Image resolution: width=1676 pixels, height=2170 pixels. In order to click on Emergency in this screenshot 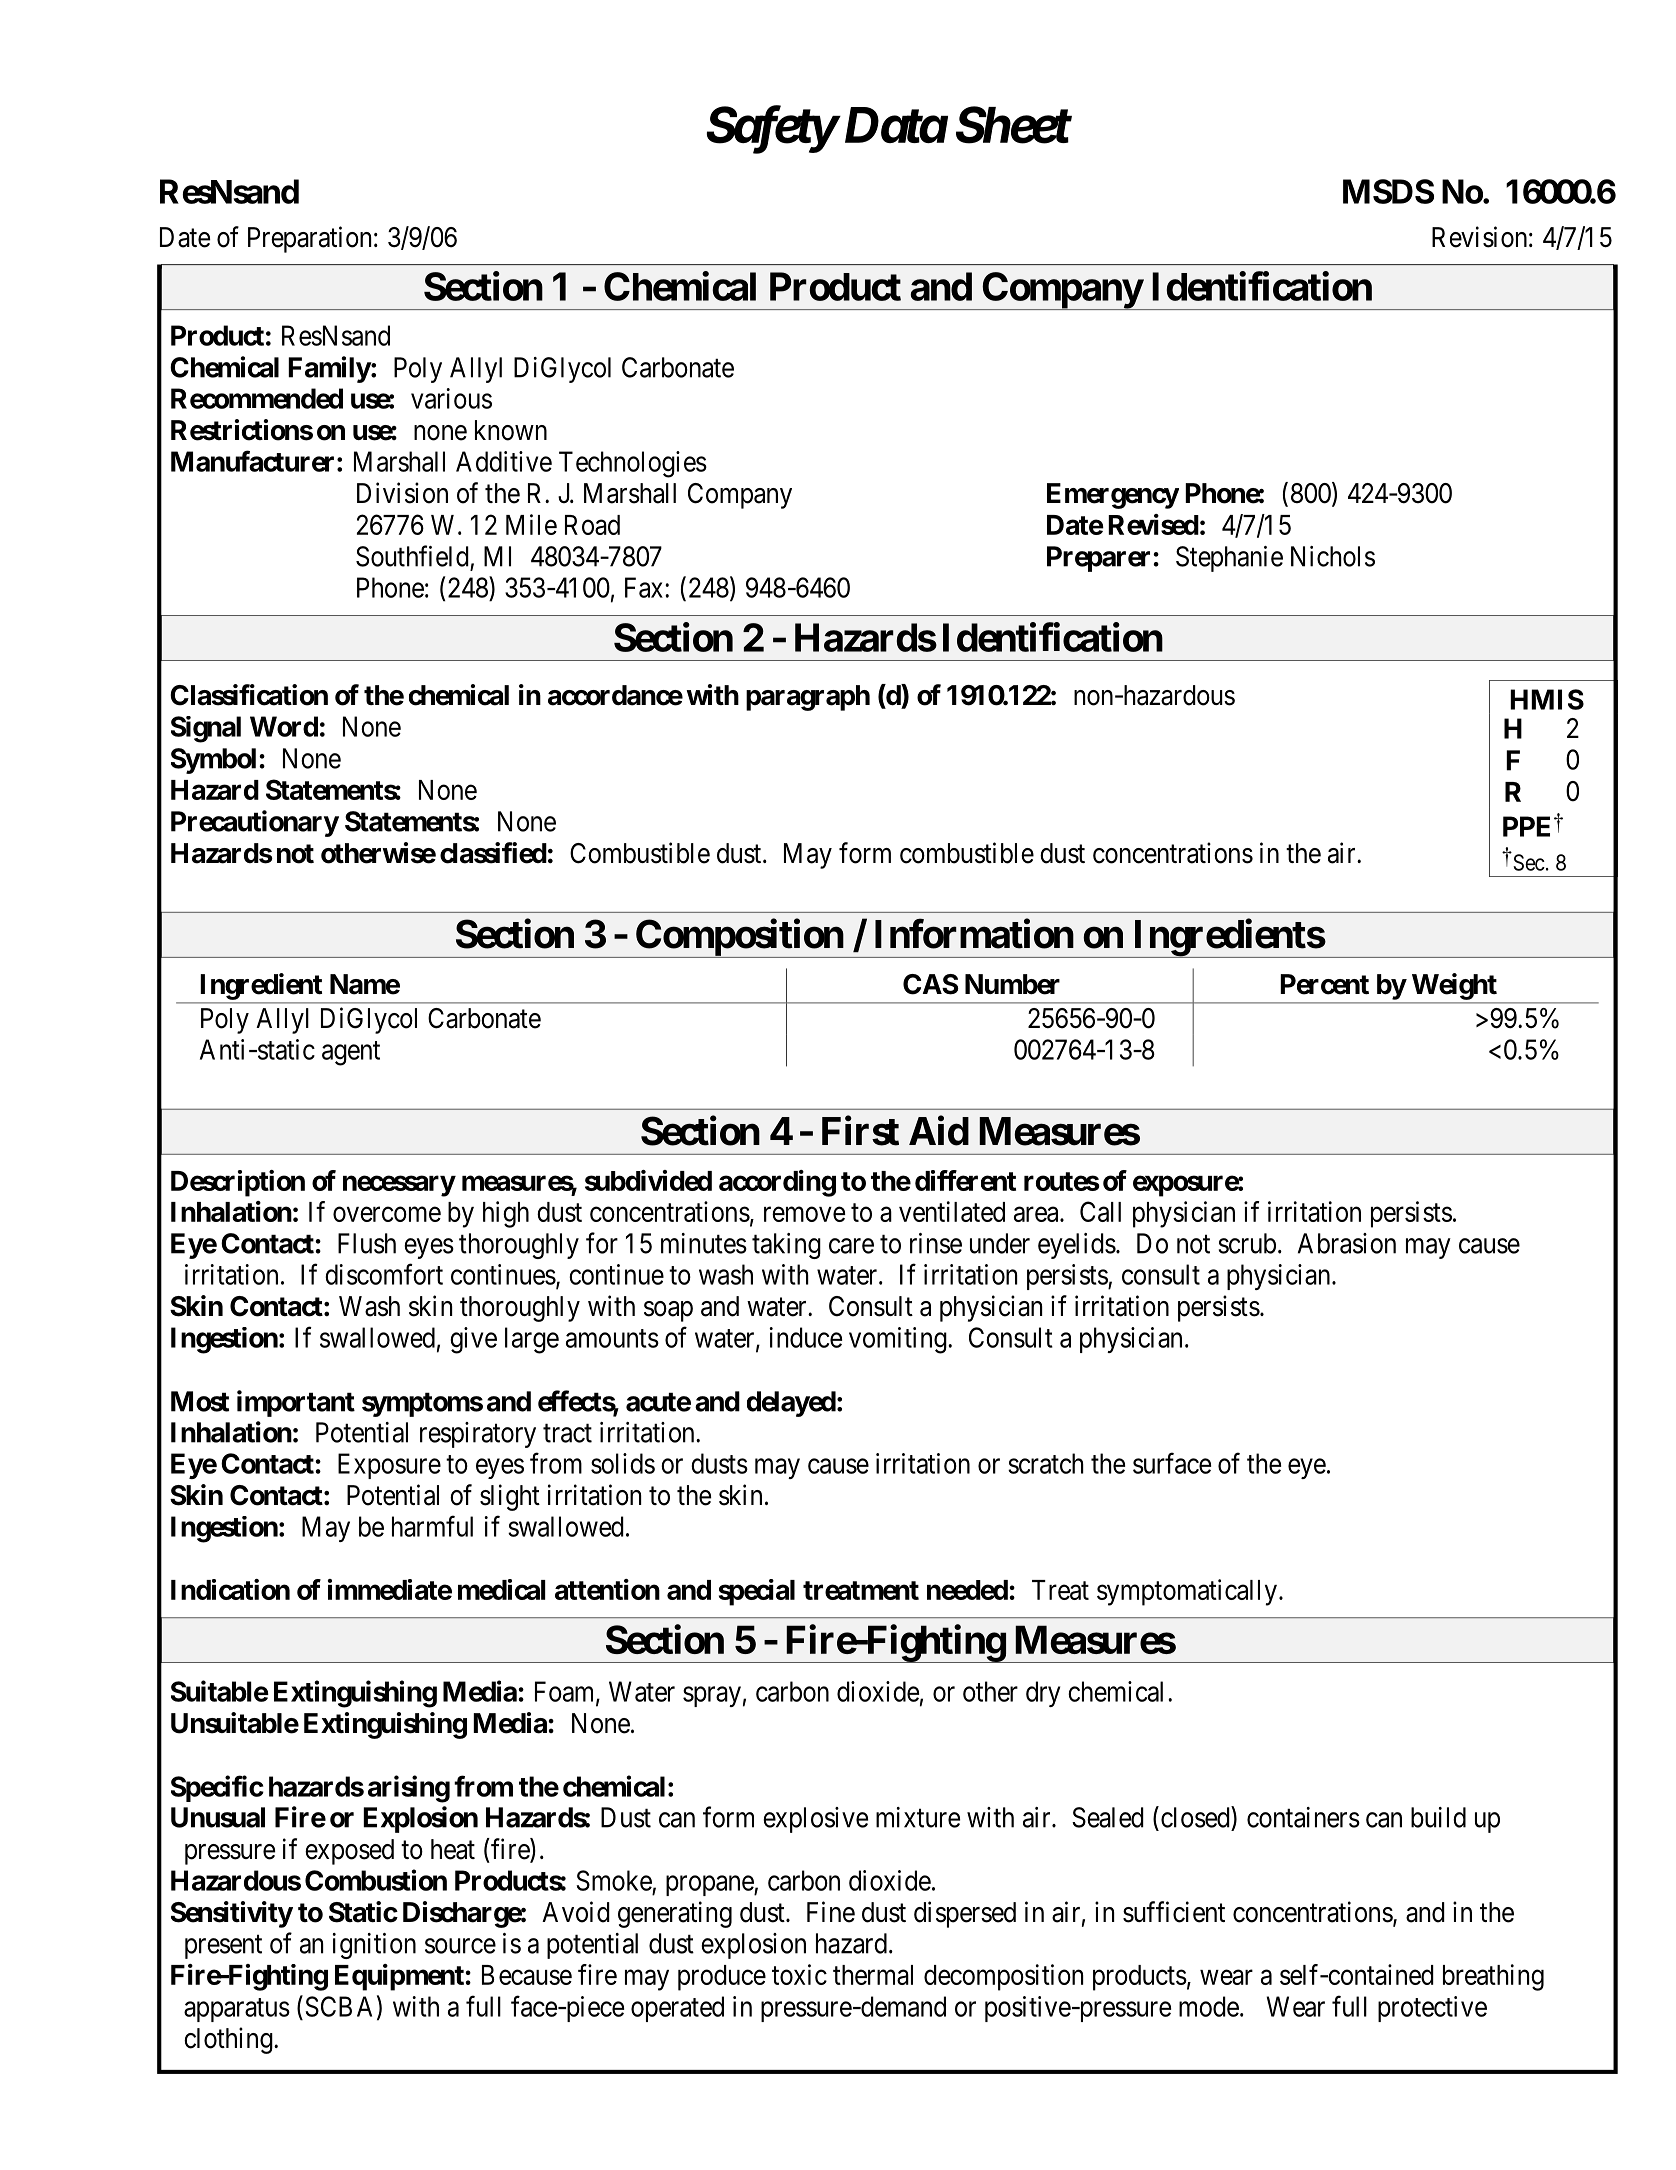, I will do `click(1113, 496)`.
